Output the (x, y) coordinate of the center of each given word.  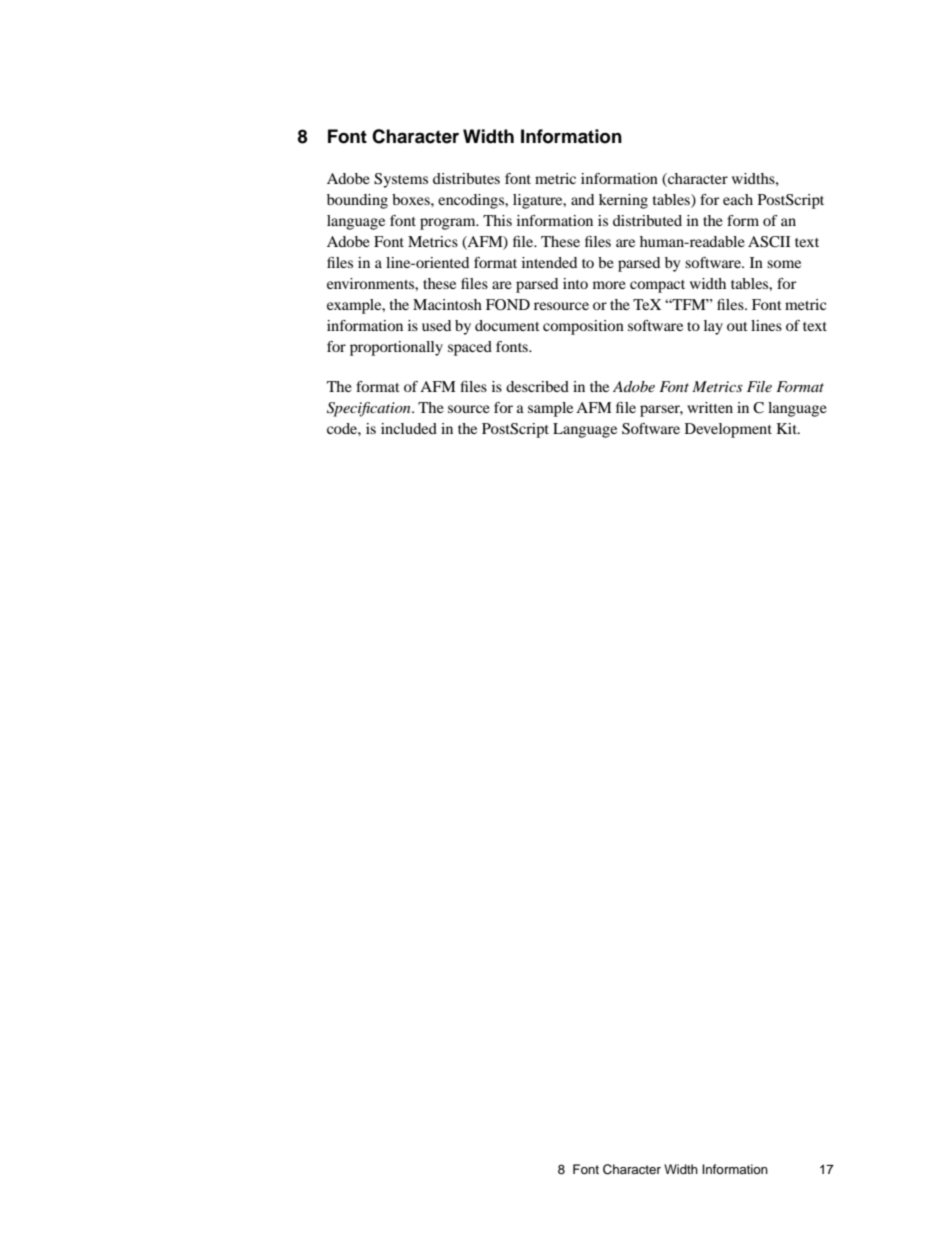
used (436, 325)
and (582, 199)
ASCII (769, 242)
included (409, 428)
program (449, 224)
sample (550, 409)
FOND (508, 305)
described (537, 386)
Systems (401, 180)
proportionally (396, 348)
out (737, 326)
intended (549, 262)
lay (713, 327)
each (738, 199)
